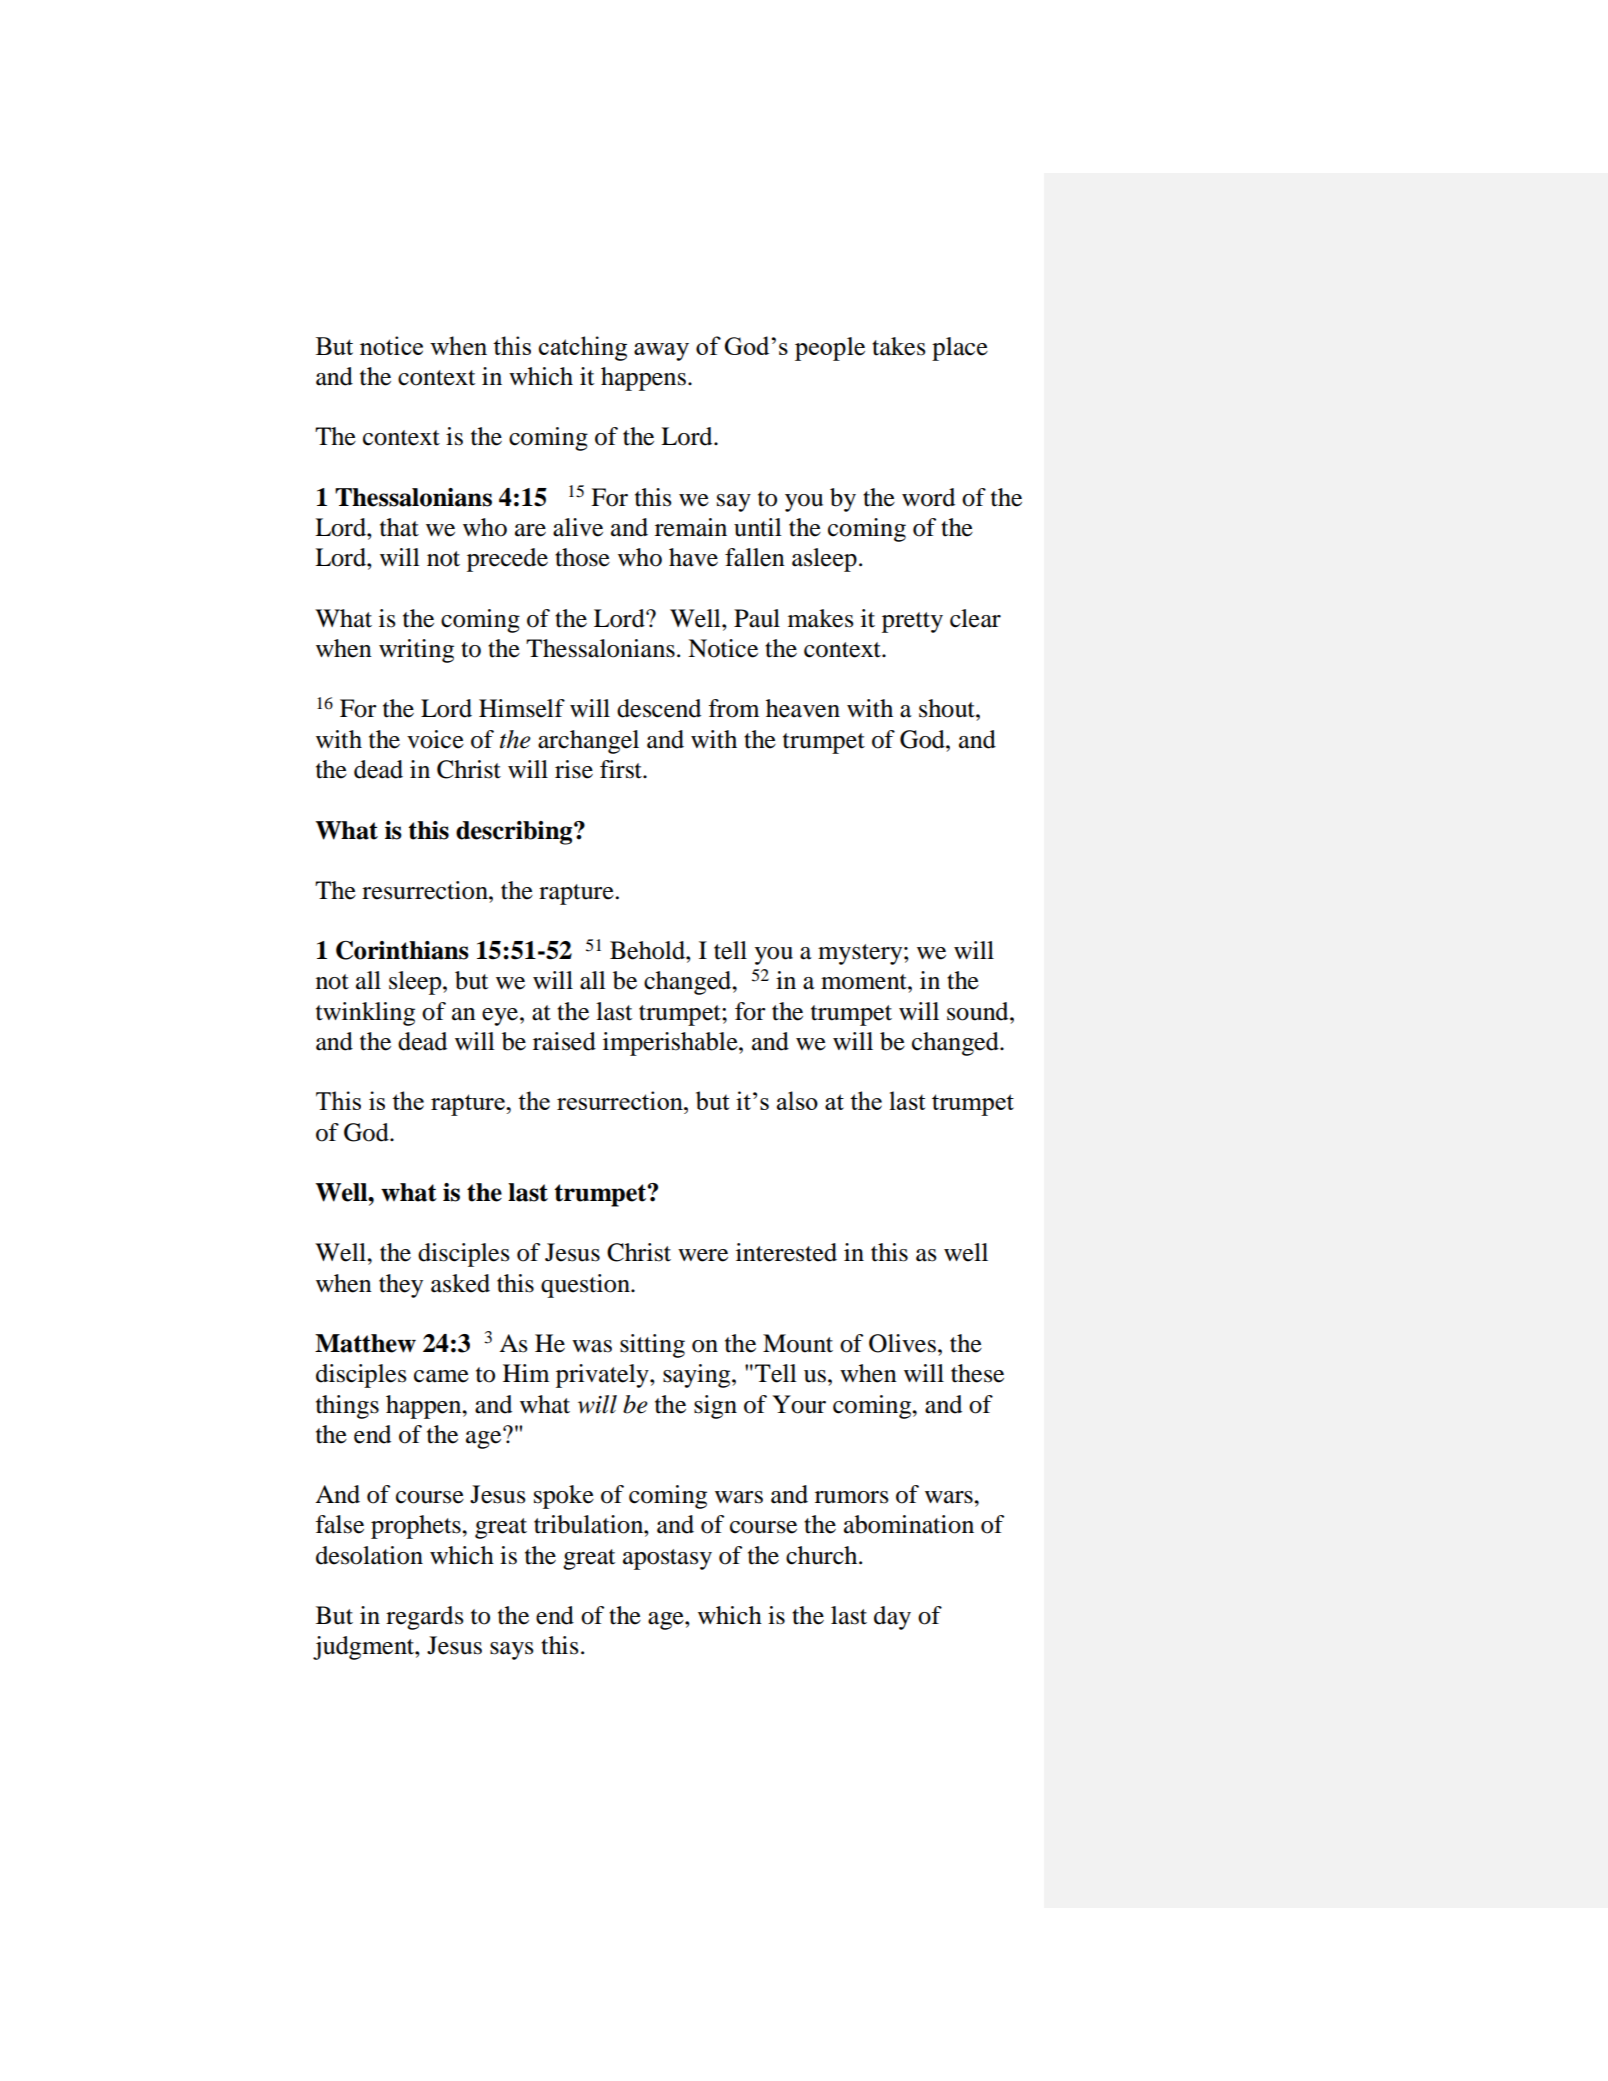 The width and height of the image is (1608, 2081). What do you see at coordinates (425, 1618) in the image?
I see `regards` at bounding box center [425, 1618].
